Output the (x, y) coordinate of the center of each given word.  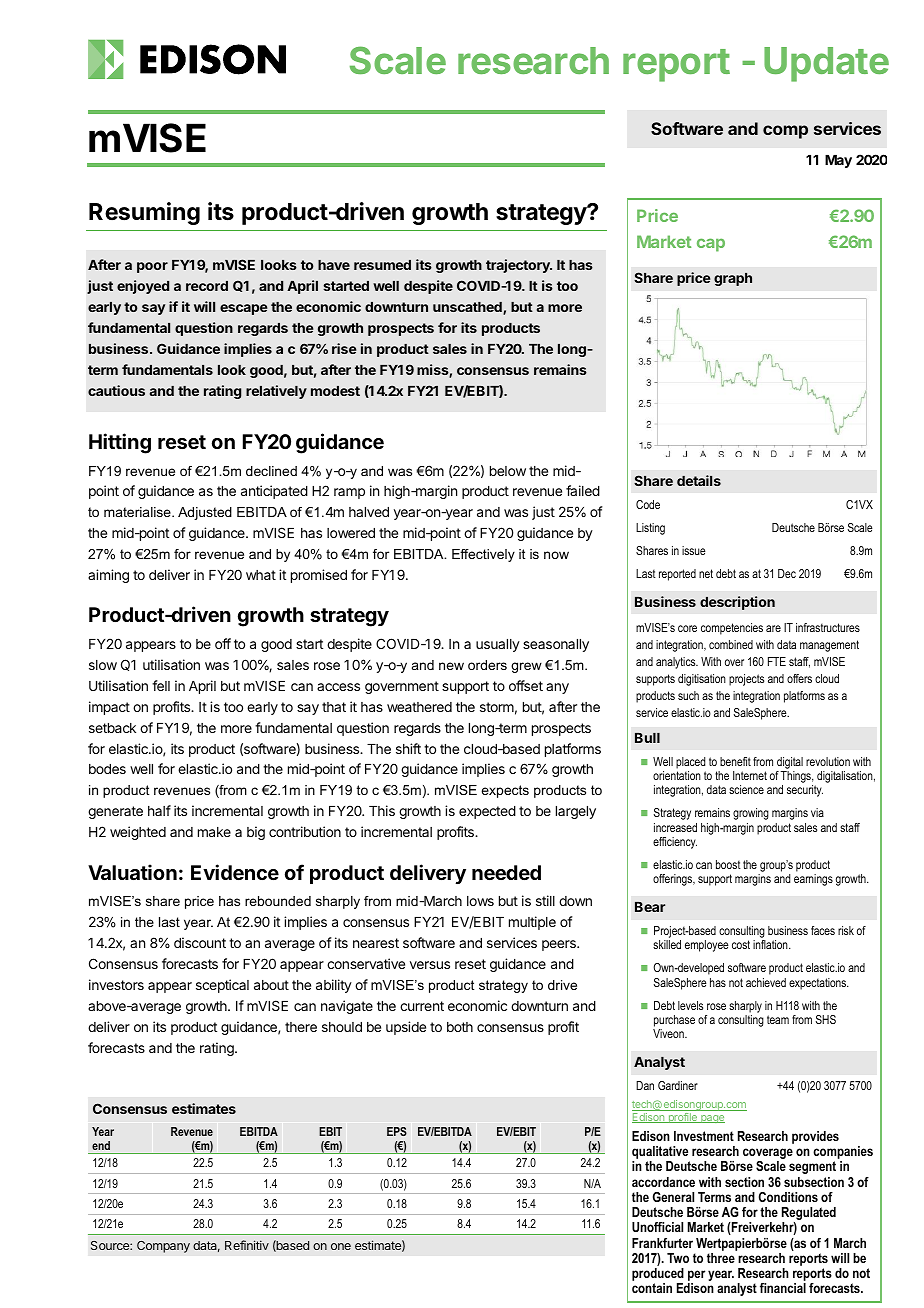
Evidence (235, 872)
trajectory (519, 266)
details (699, 480)
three (721, 1258)
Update (826, 64)
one (341, 1246)
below (508, 471)
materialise (138, 512)
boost (728, 864)
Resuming (144, 213)
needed (506, 872)
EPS (397, 1131)
